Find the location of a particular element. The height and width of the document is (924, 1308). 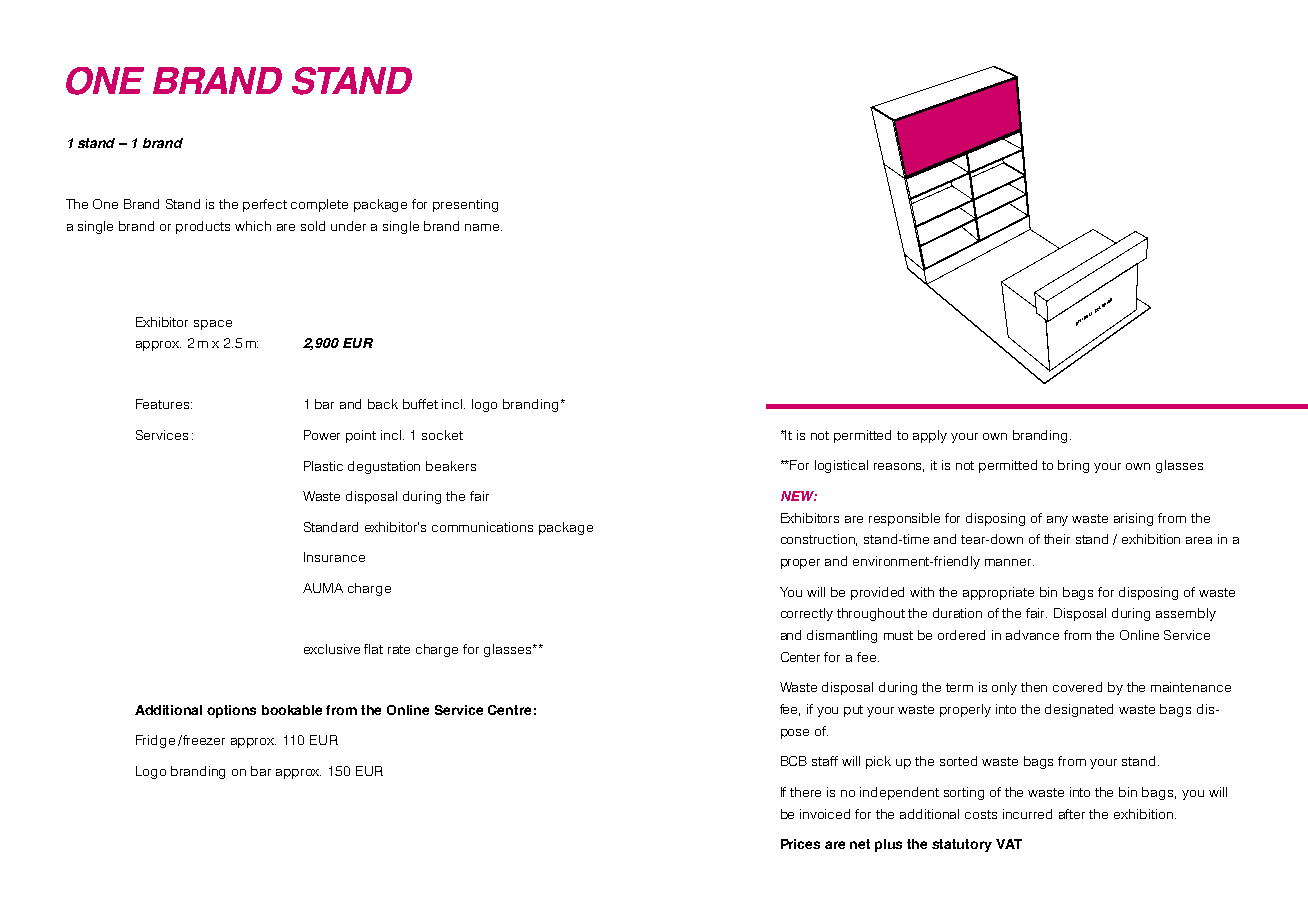

construction is located at coordinates (819, 540).
